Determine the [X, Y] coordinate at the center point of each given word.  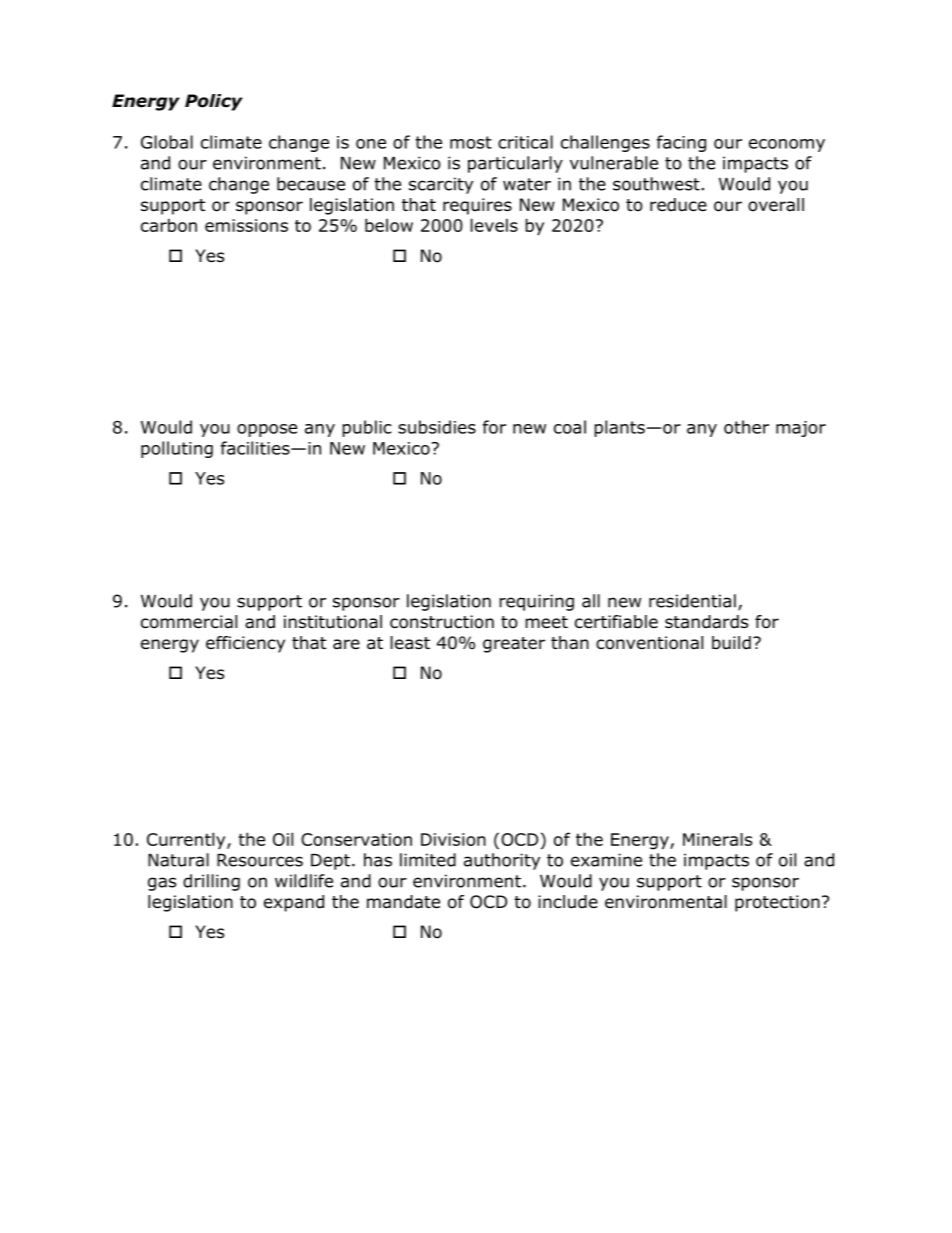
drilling [211, 882]
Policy [214, 102]
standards [706, 622]
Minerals [717, 839]
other [746, 427]
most [471, 142]
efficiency [245, 644]
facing [681, 143]
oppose [267, 430]
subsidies [437, 427]
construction [442, 622]
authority [502, 861]
